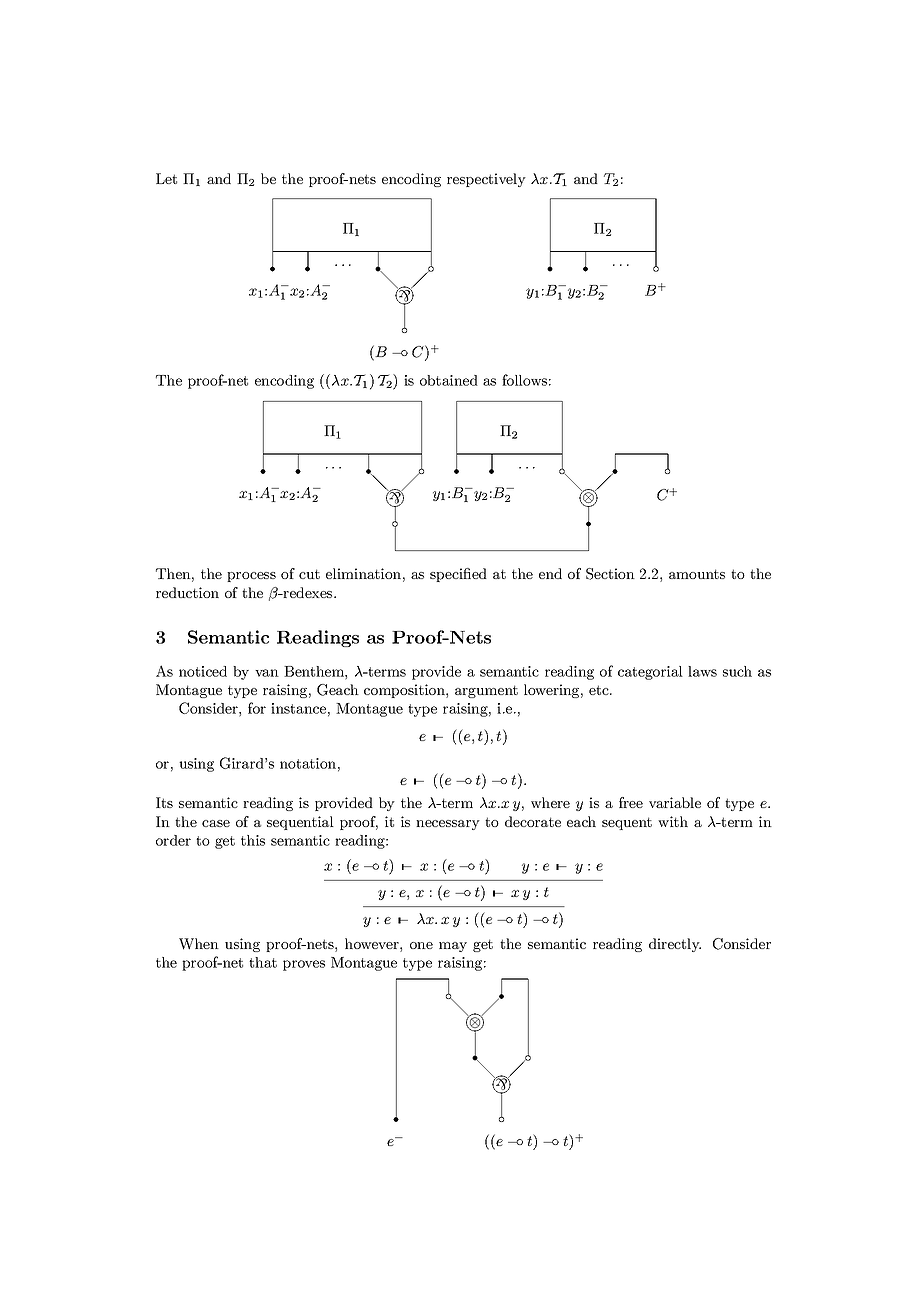 The width and height of the image is (924, 1308). What do you see at coordinates (216, 823) in the image?
I see `case` at bounding box center [216, 823].
